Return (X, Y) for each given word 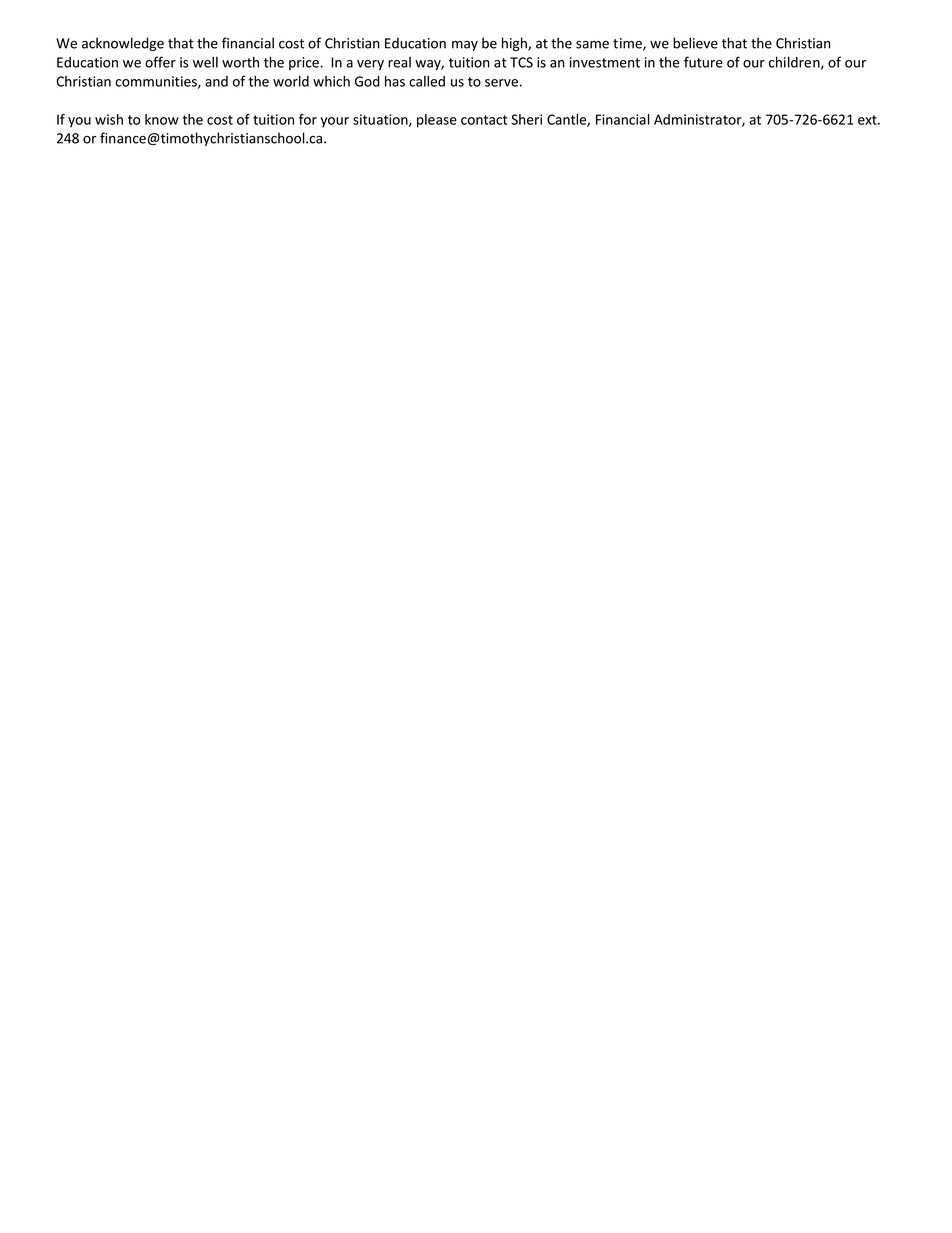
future (703, 62)
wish (109, 119)
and (216, 81)
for (308, 119)
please (437, 121)
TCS (521, 62)
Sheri (526, 119)
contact (484, 120)
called (427, 81)
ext (868, 120)
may (465, 46)
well (205, 62)
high (515, 44)
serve (501, 83)
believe (695, 43)
